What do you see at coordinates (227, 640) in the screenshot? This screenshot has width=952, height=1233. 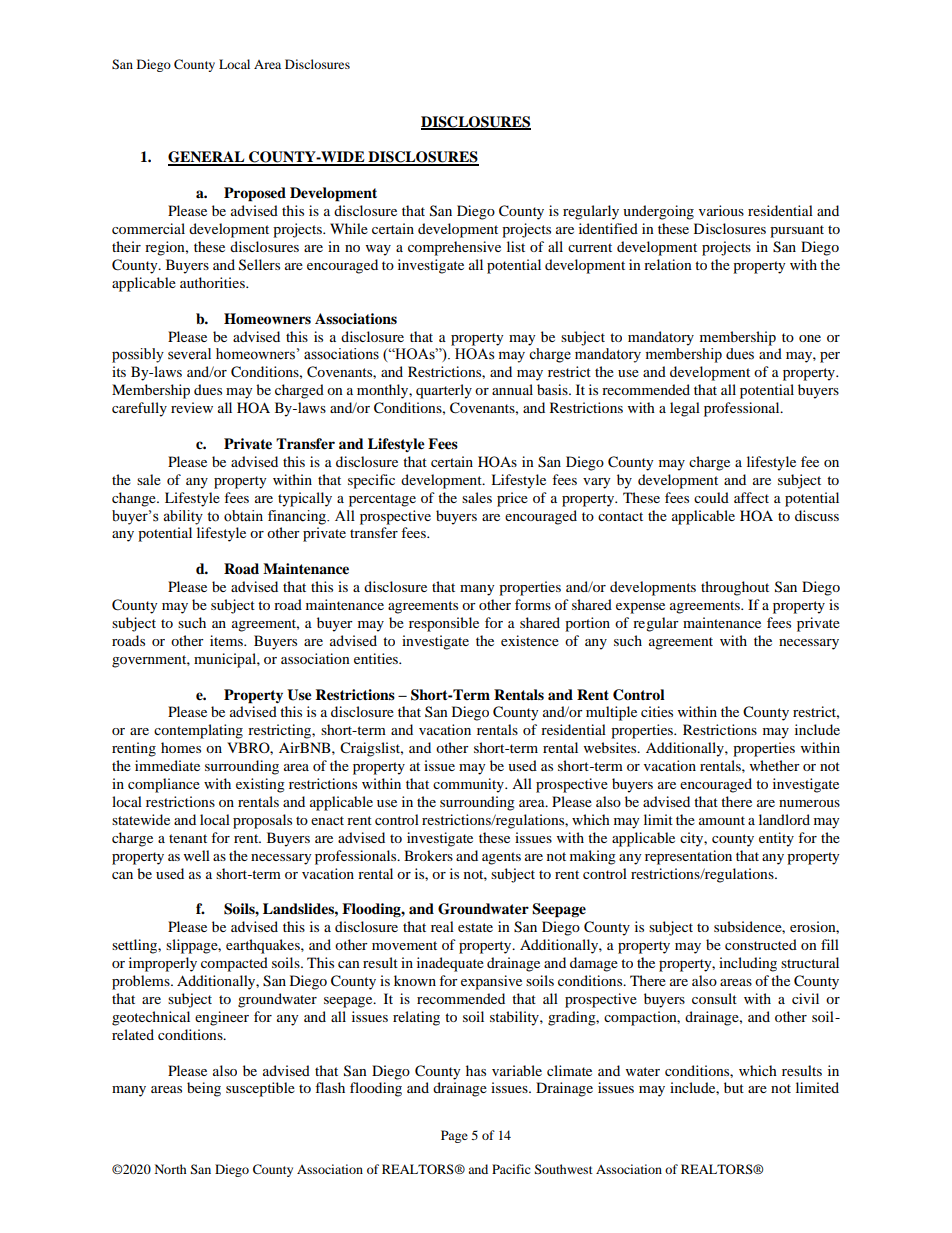 I see `items` at bounding box center [227, 640].
